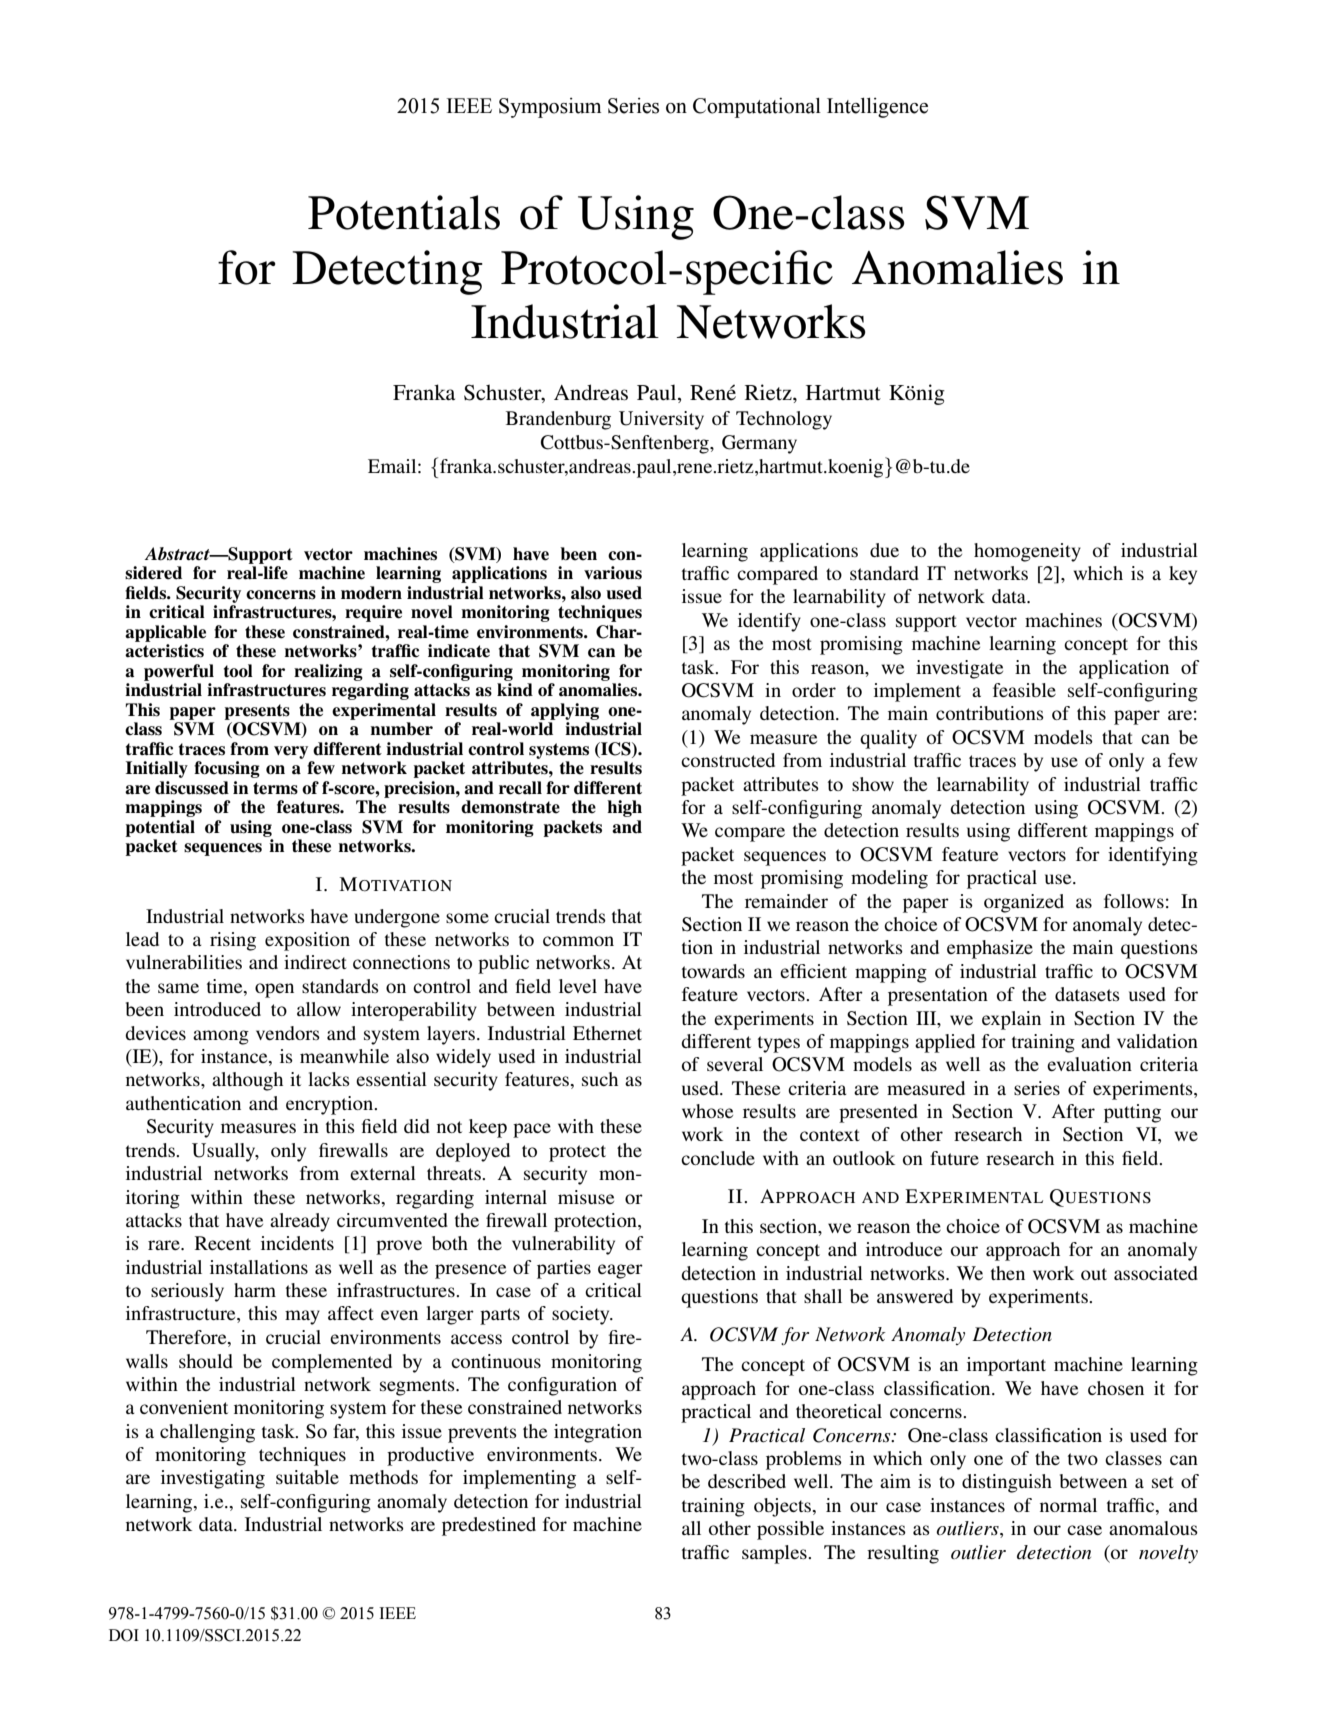 This page has height=1717, width=1326. I want to click on organized, so click(1024, 903).
